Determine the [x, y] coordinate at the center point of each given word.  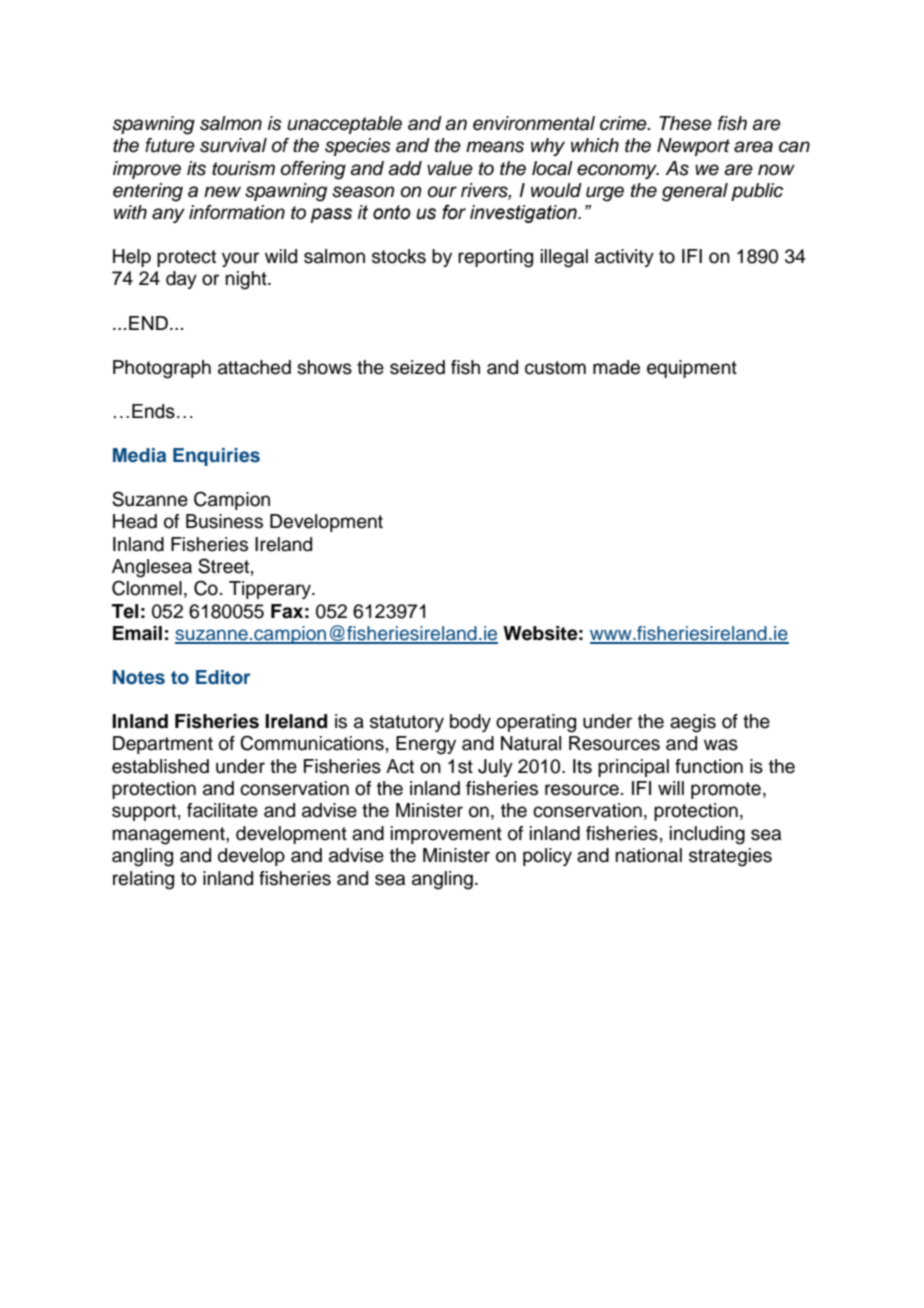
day [181, 280]
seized [417, 367]
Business [224, 521]
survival [233, 145]
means [495, 147]
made [616, 367]
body [470, 723]
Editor [223, 677]
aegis [693, 723]
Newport [693, 147]
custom [555, 368]
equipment [692, 369]
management [170, 836]
